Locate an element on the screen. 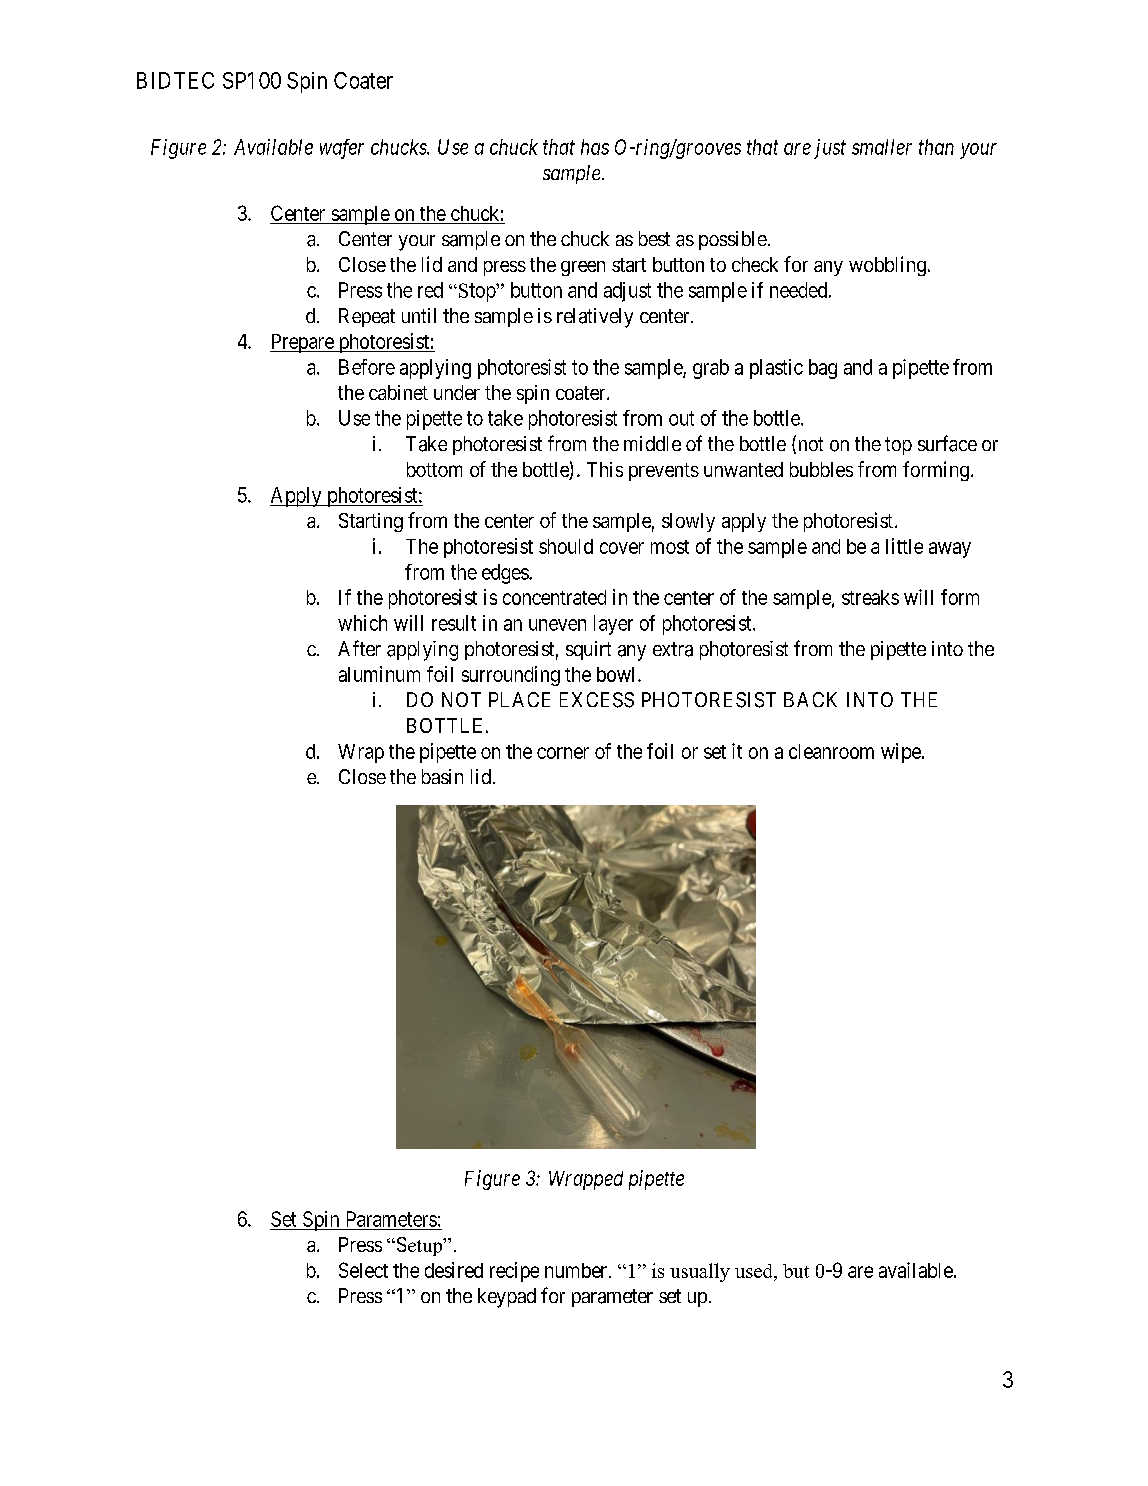 This screenshot has height=1486, width=1148. little is located at coordinates (904, 546).
